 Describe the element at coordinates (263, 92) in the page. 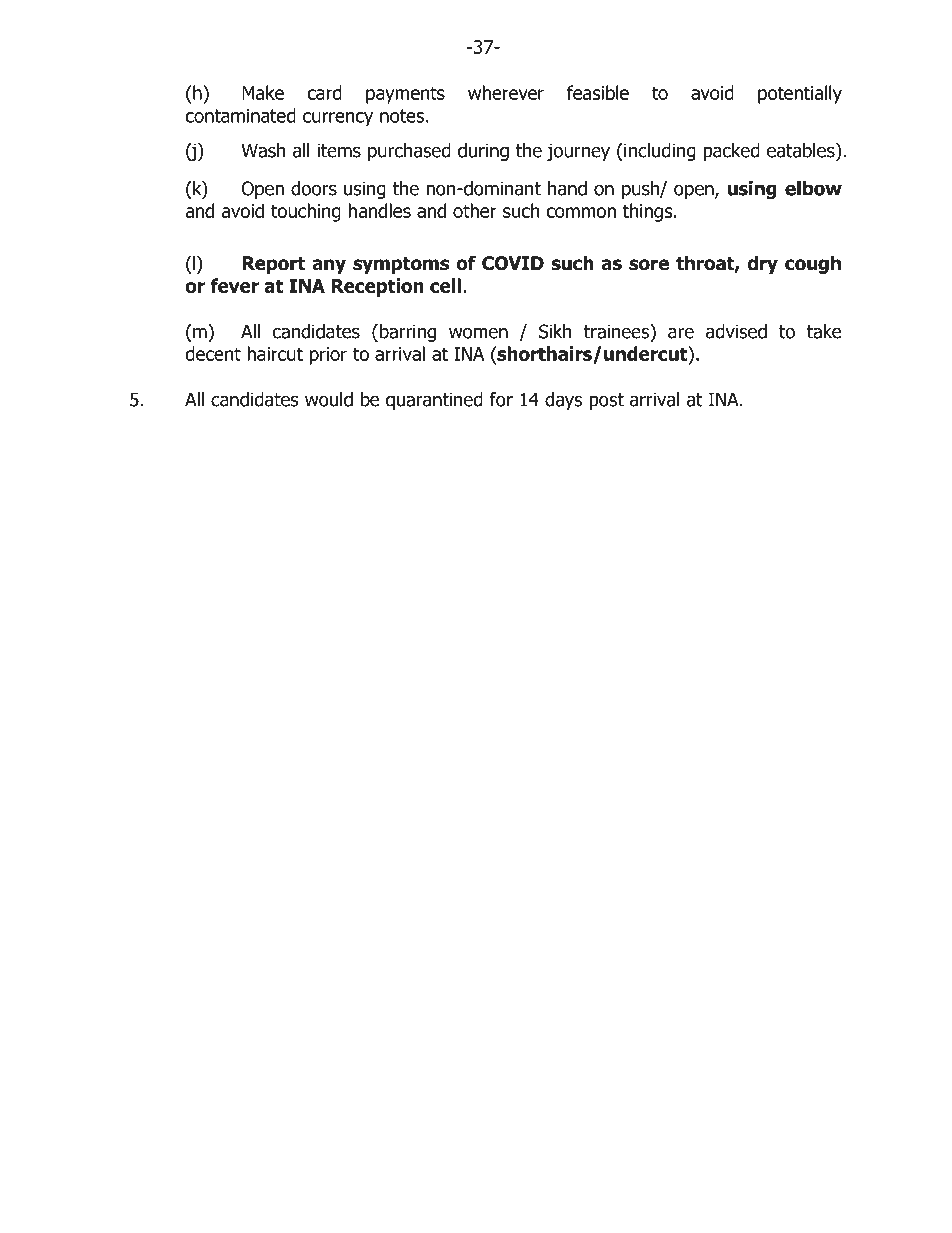

I see `Make` at that location.
